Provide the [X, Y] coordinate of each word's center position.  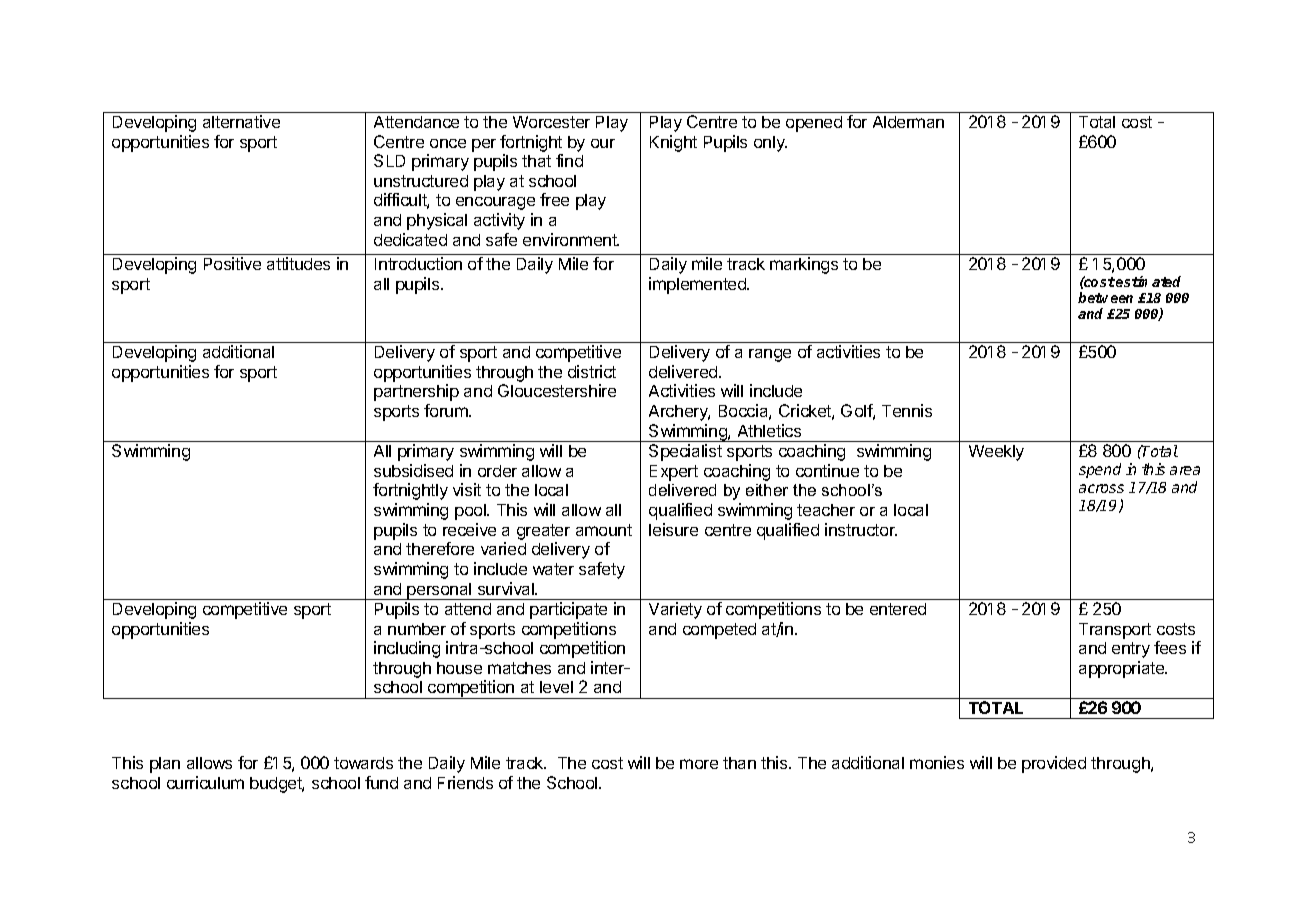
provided [1054, 764]
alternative [241, 121]
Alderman [908, 122]
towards [363, 763]
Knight [673, 143]
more [699, 764]
